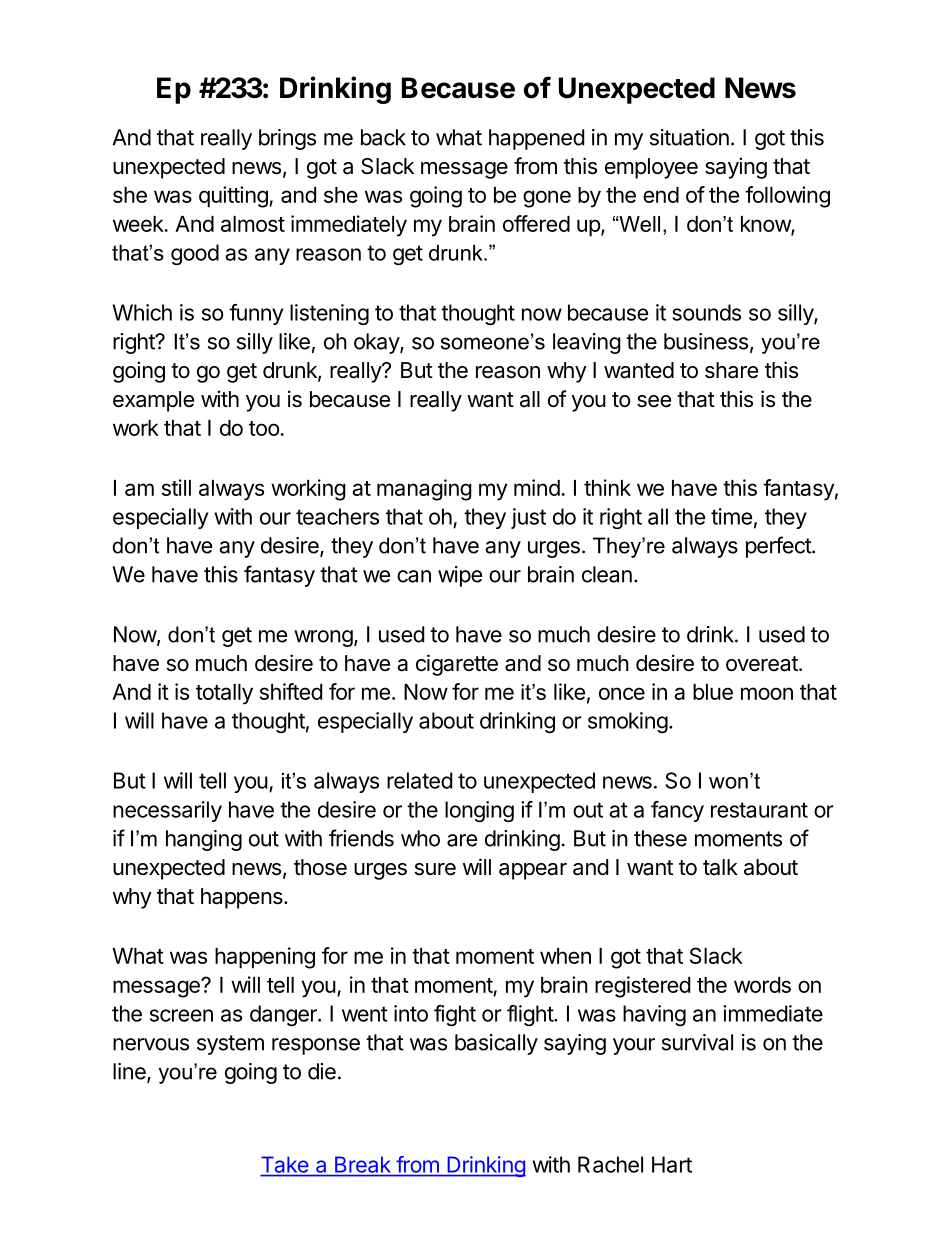 This screenshot has width=952, height=1233. What do you see at coordinates (234, 197) in the screenshot?
I see `quitting` at bounding box center [234, 197].
